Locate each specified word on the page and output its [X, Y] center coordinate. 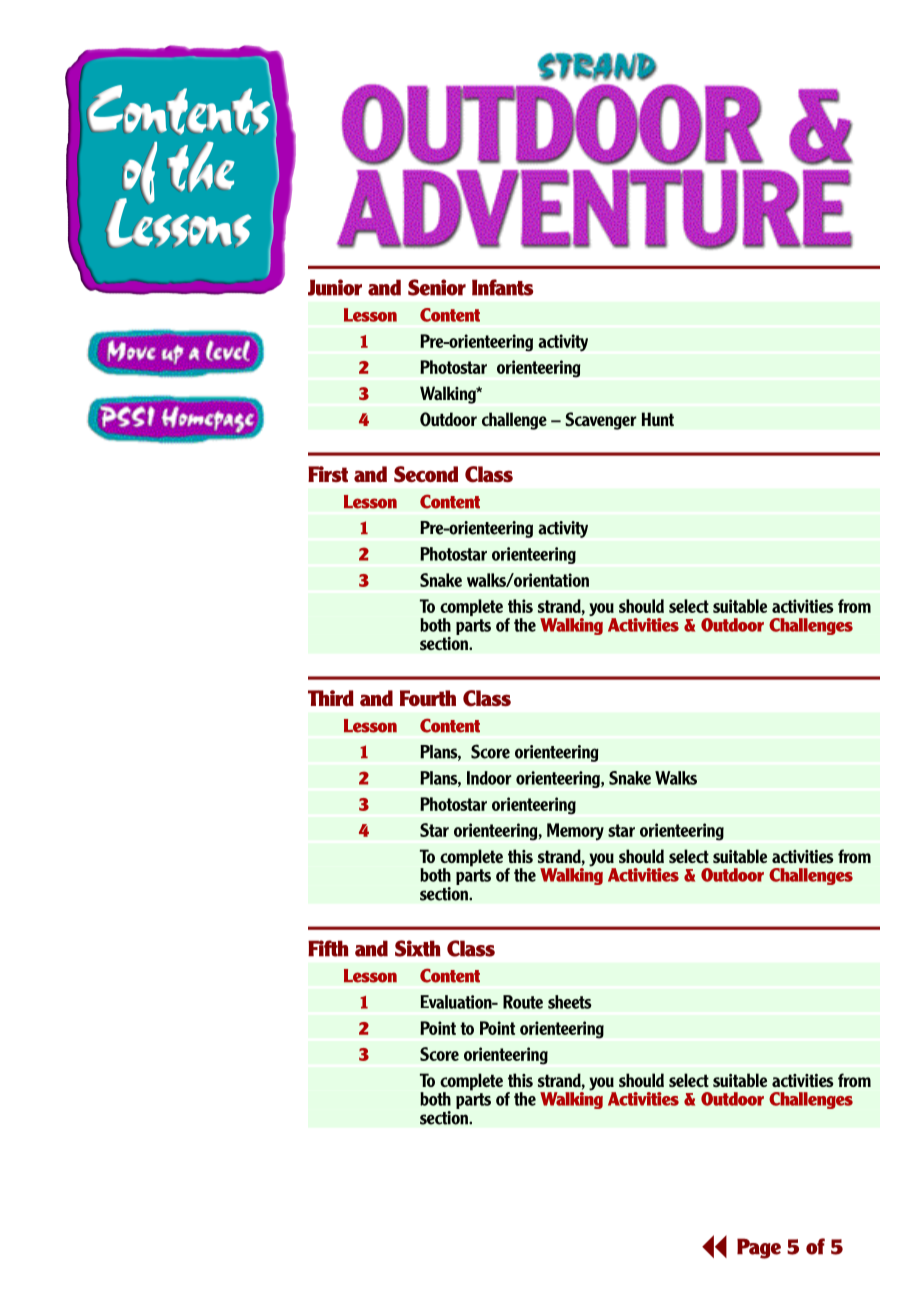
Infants [503, 287]
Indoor [489, 778]
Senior [437, 287]
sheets [570, 1002]
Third [331, 698]
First [328, 474]
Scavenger [601, 421]
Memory [575, 832]
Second [426, 474]
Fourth [428, 698]
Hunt [658, 419]
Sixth [418, 948]
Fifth [328, 948]
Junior [335, 287]
